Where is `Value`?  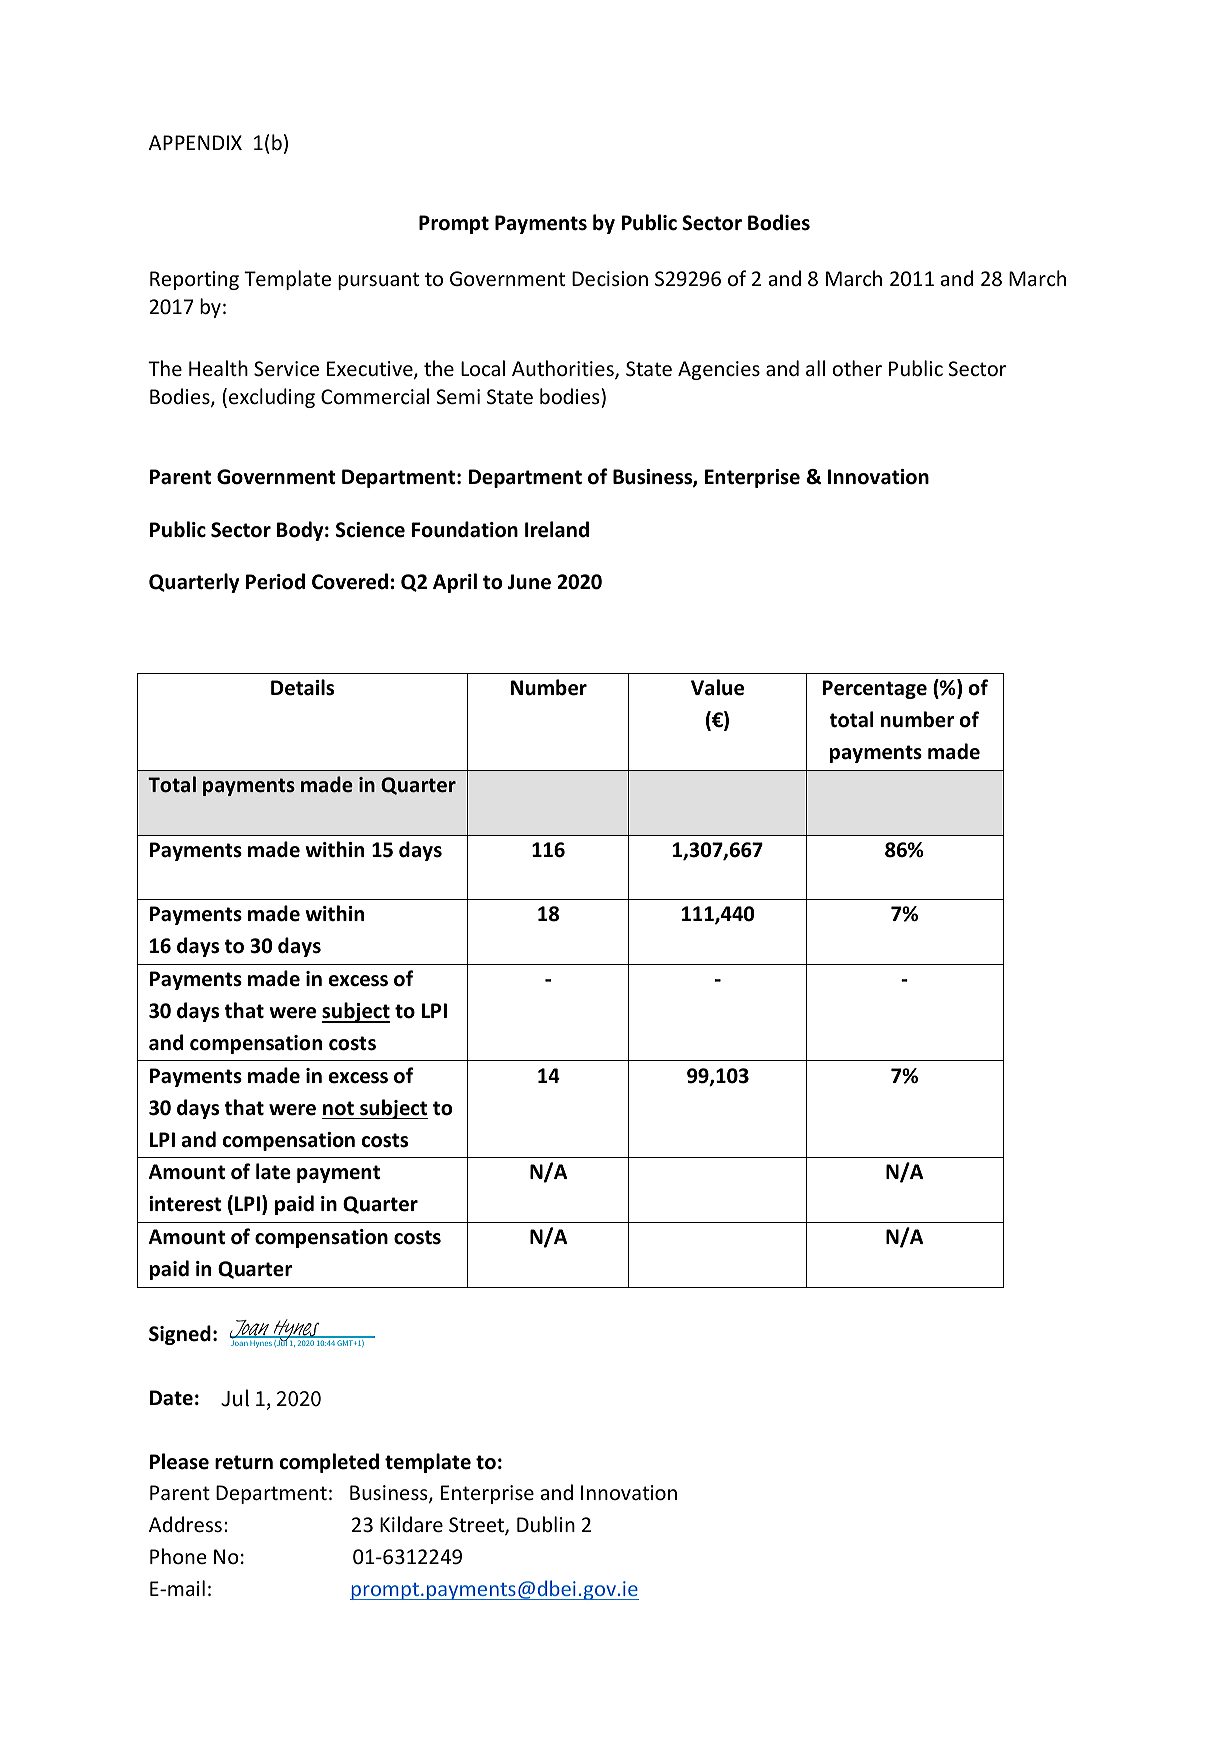
Value is located at coordinates (717, 687).
